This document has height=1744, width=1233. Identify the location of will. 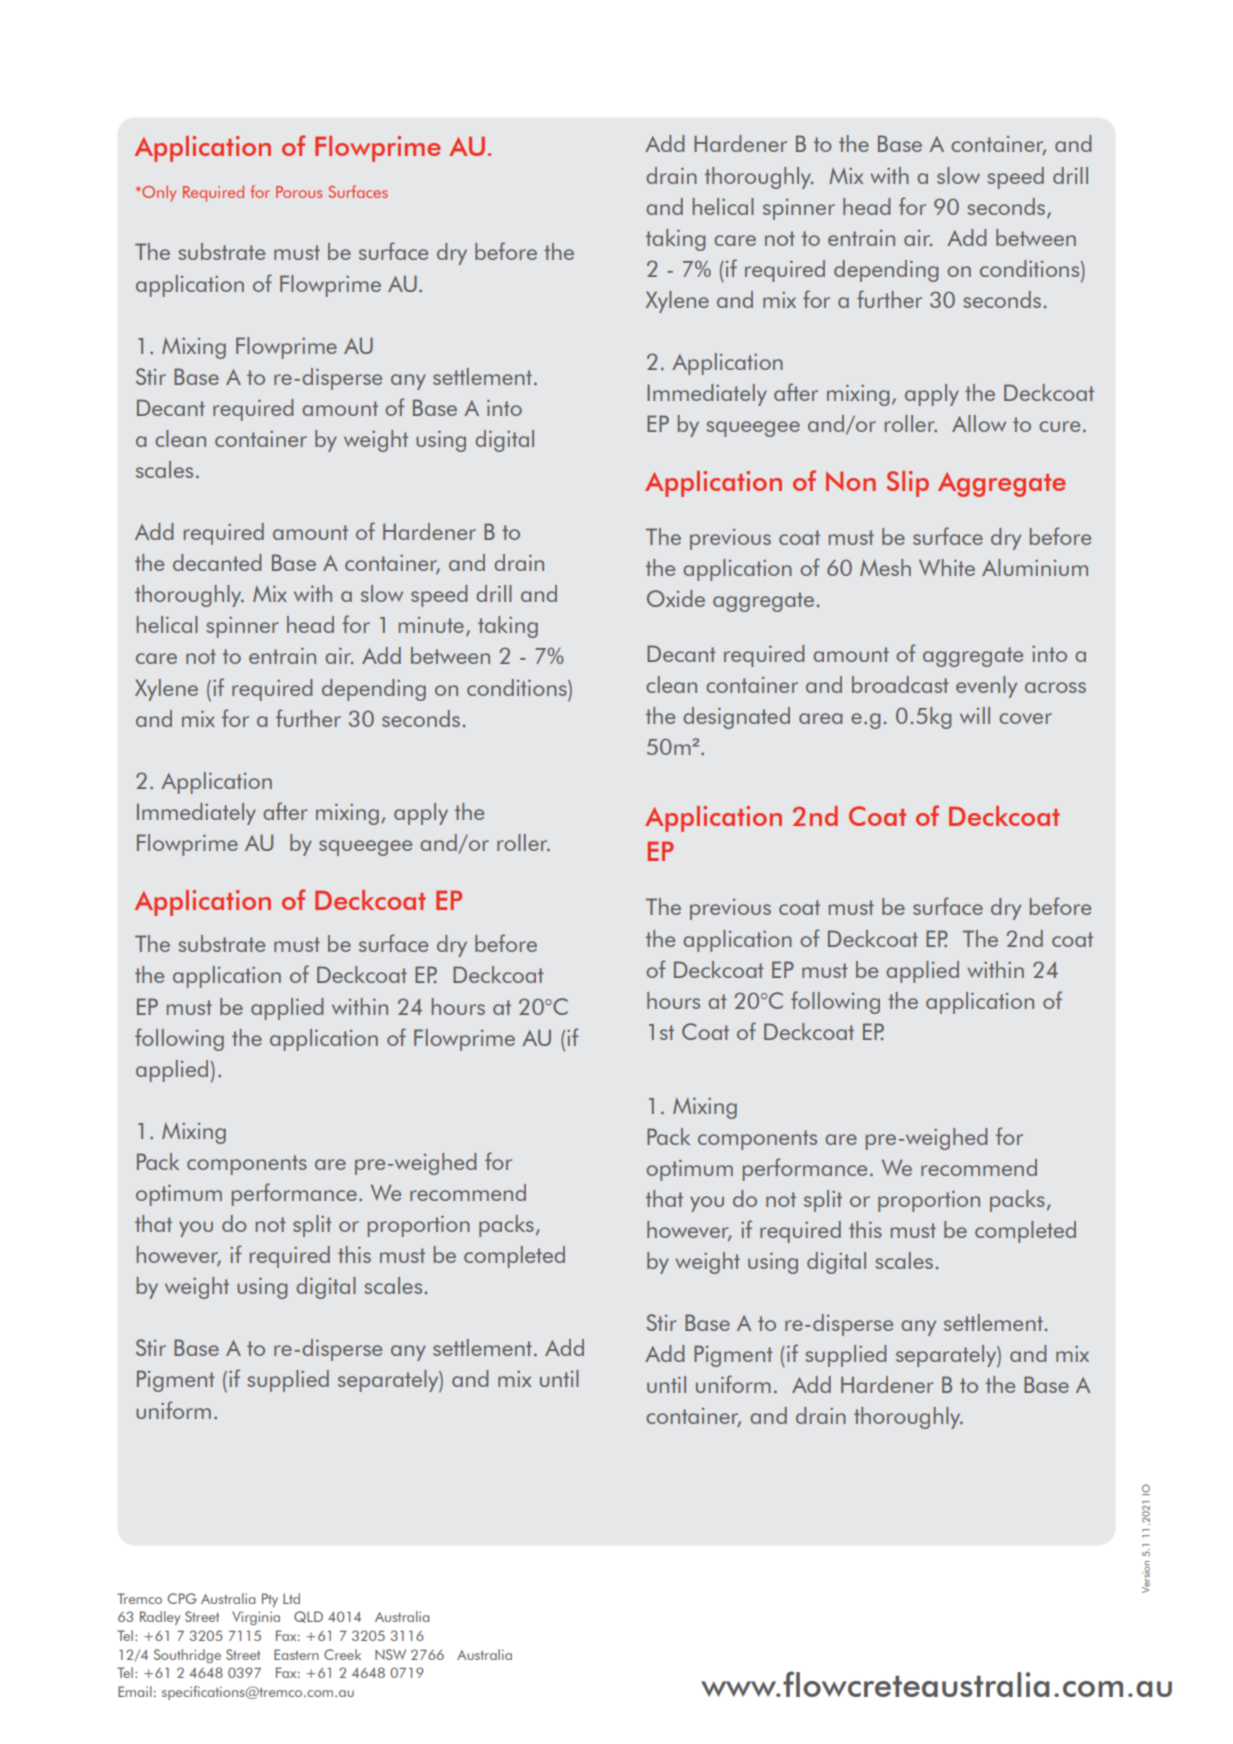
(975, 715).
